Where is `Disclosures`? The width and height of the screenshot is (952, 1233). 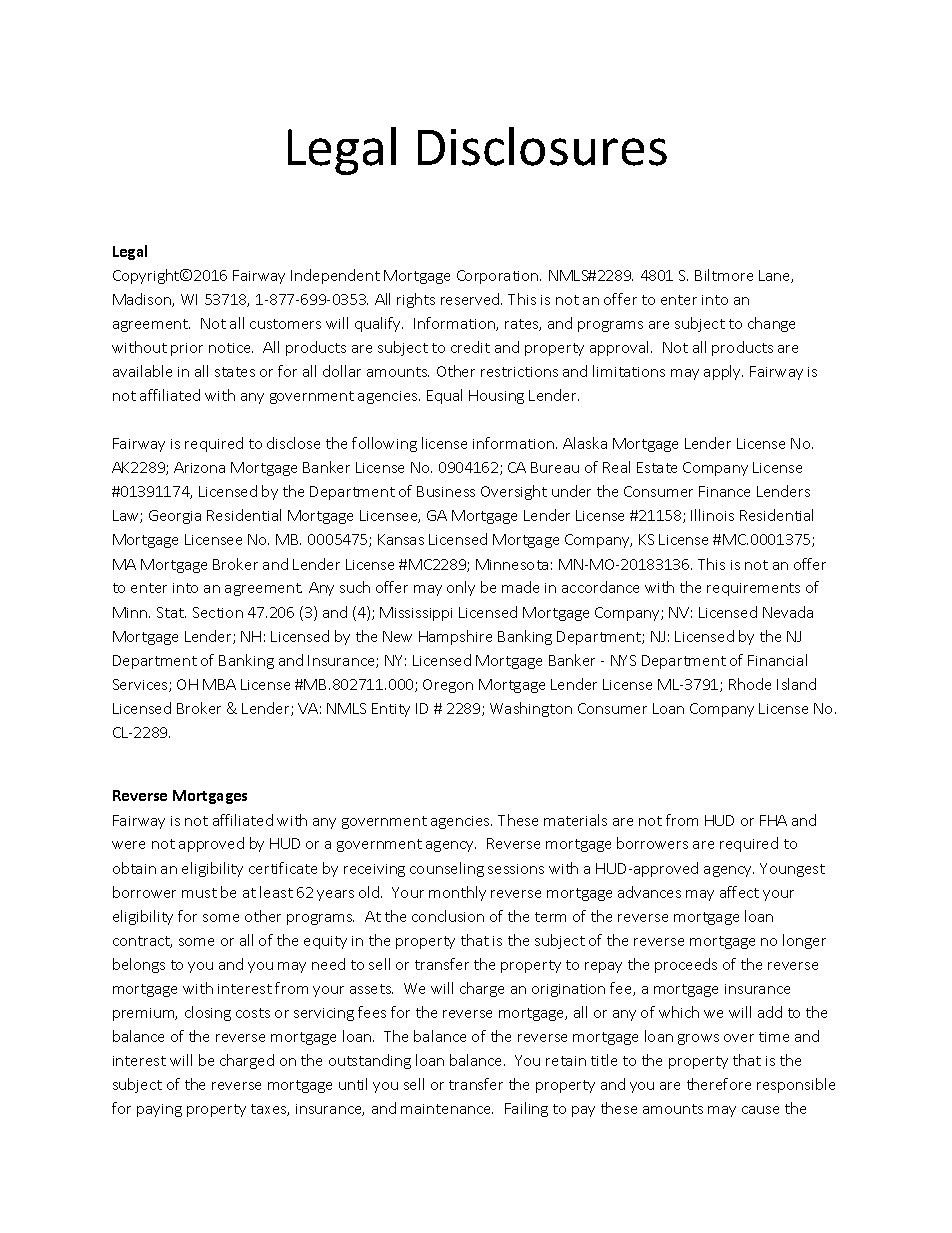 Disclosures is located at coordinates (542, 146).
